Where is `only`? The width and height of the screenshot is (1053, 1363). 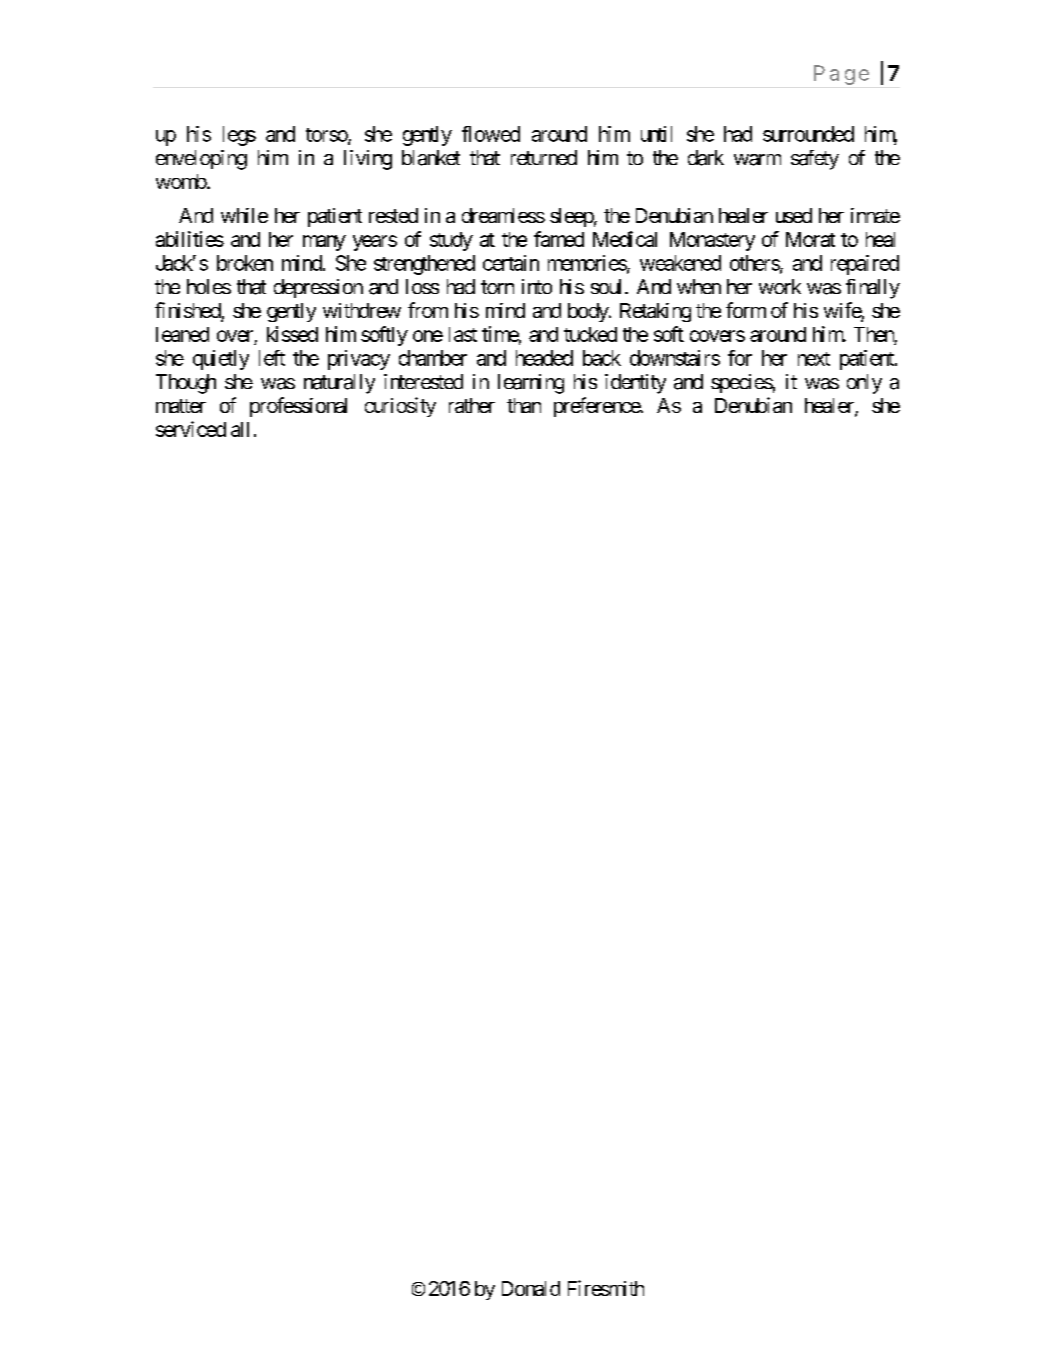
only is located at coordinates (864, 384).
